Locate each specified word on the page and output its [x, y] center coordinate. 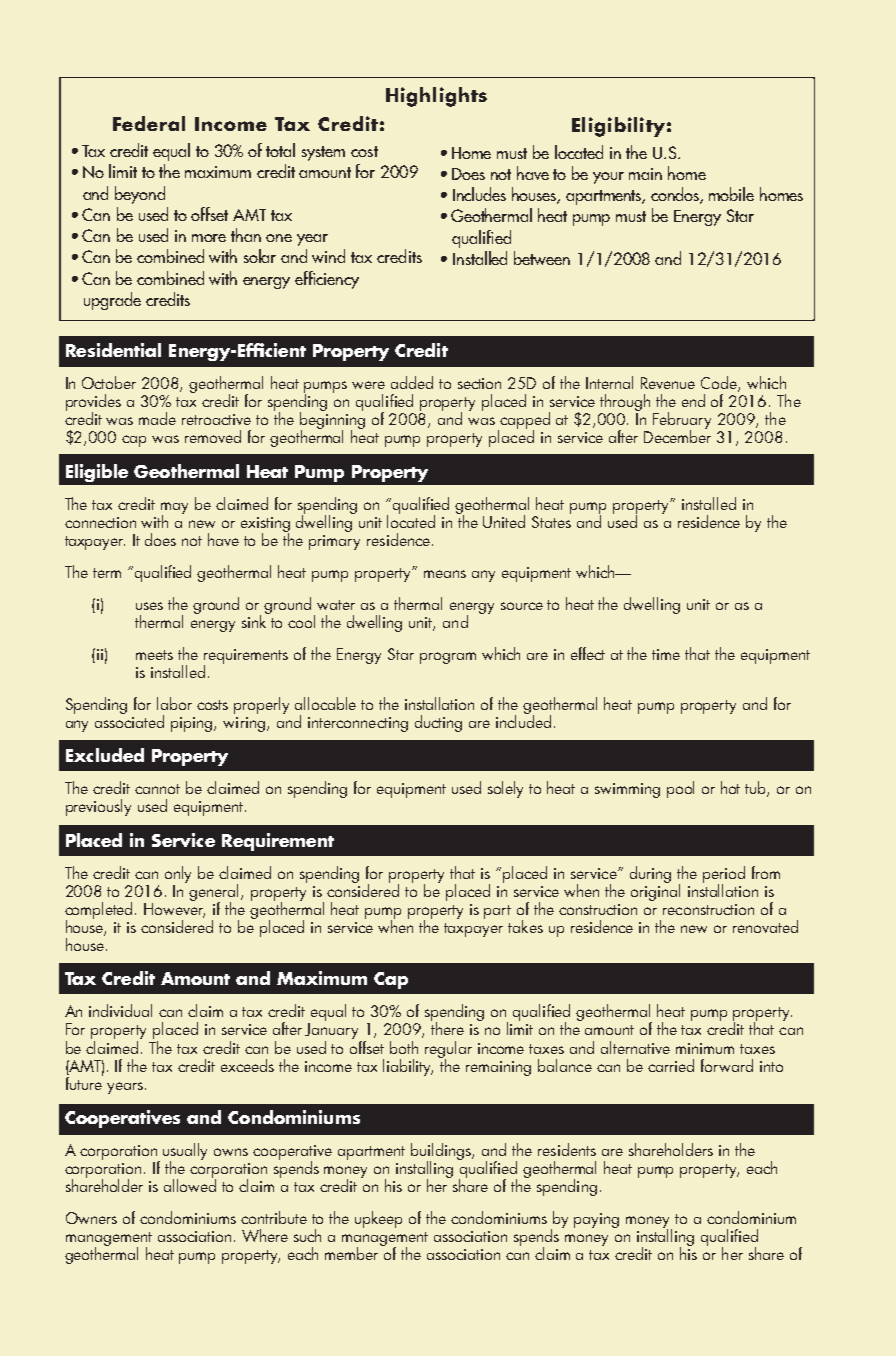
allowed [190, 1184]
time [666, 654]
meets [154, 655]
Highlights [436, 97]
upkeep [378, 1219]
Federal [149, 123]
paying [596, 1220]
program [448, 658]
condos [676, 195]
